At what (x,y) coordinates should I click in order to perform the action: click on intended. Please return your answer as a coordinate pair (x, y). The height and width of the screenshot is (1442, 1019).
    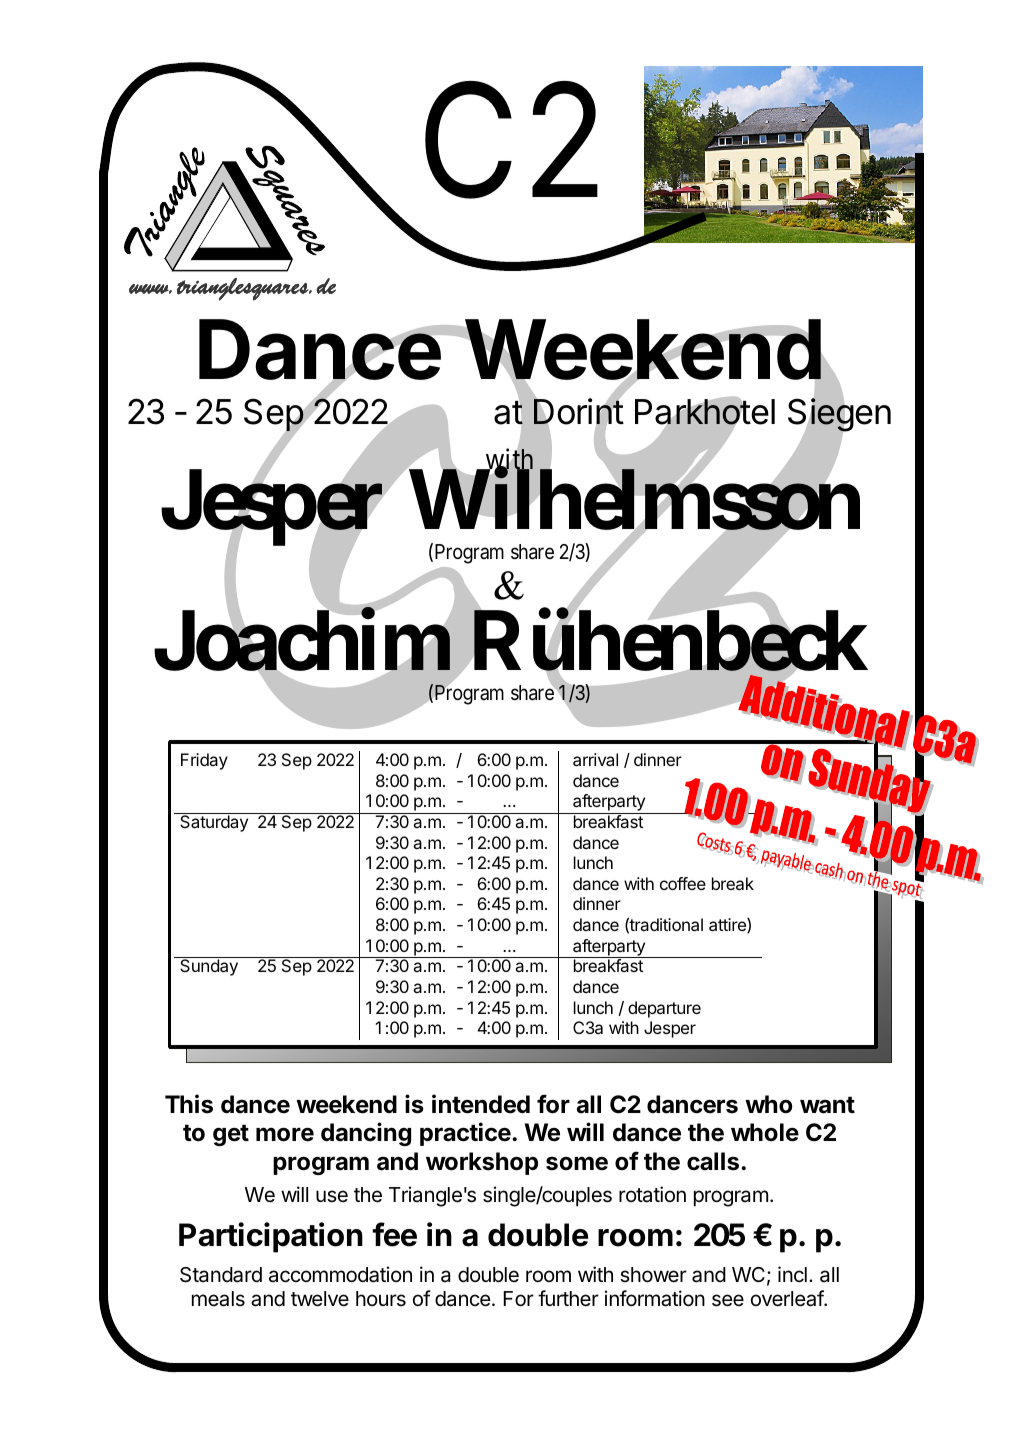
    Looking at the image, I should click on (481, 1104).
